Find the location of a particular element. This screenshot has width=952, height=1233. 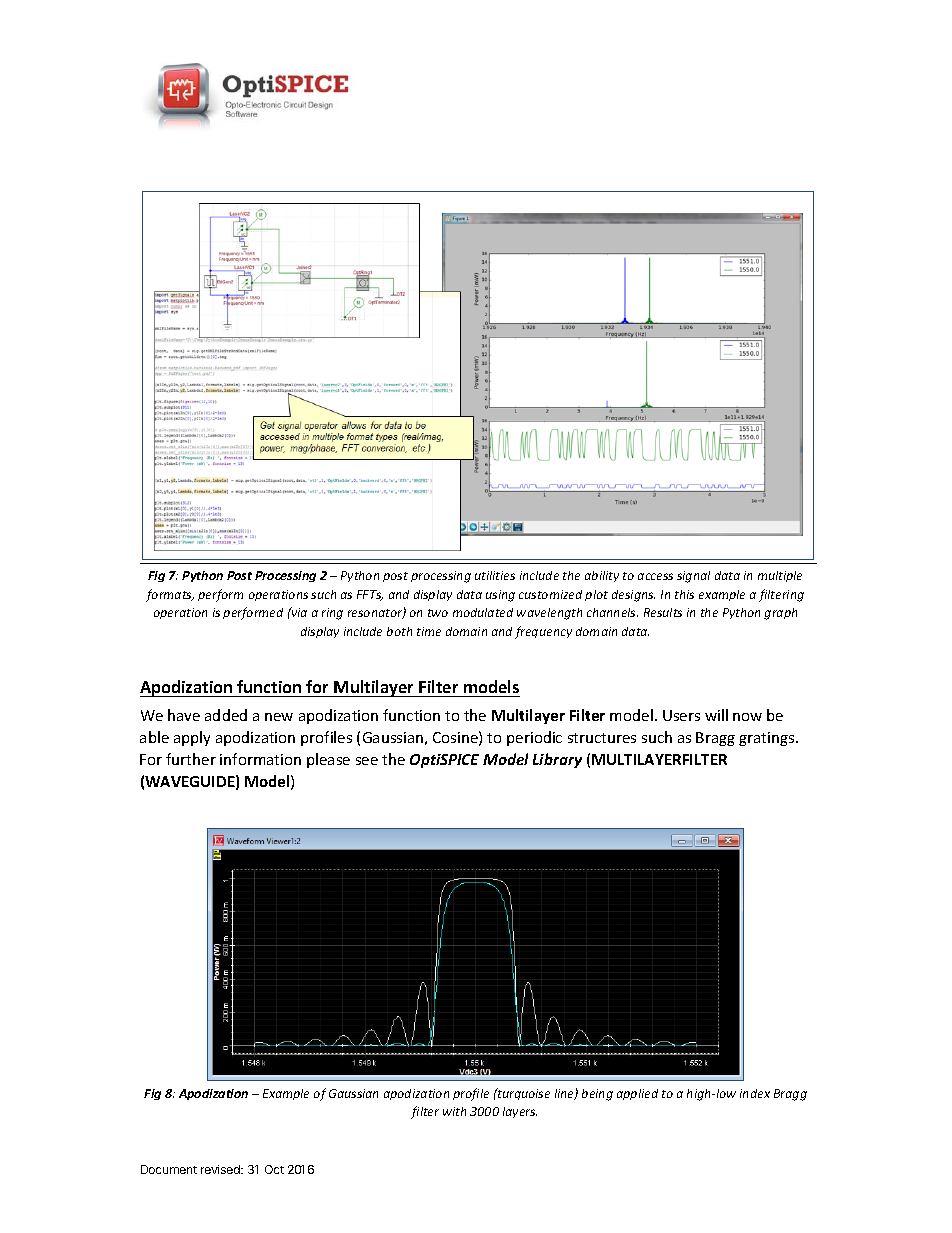

index is located at coordinates (755, 1093).
